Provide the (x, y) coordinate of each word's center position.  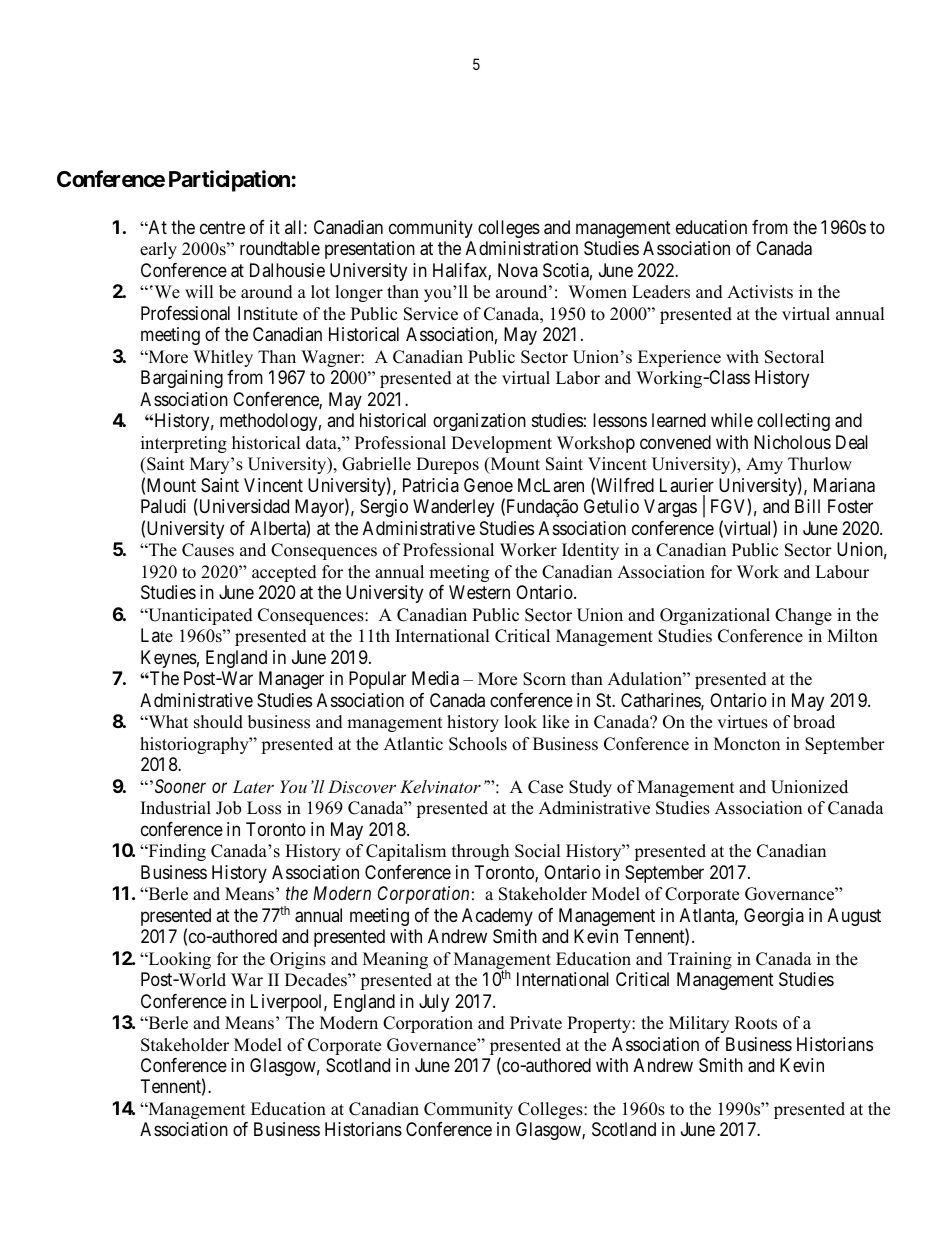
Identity (590, 551)
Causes (208, 550)
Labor (578, 378)
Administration (522, 248)
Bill (807, 506)
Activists (760, 292)
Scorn (544, 679)
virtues (742, 722)
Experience (679, 358)
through (480, 852)
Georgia (774, 917)
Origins (298, 960)
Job (228, 808)
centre (222, 227)
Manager (291, 680)
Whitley (223, 358)
